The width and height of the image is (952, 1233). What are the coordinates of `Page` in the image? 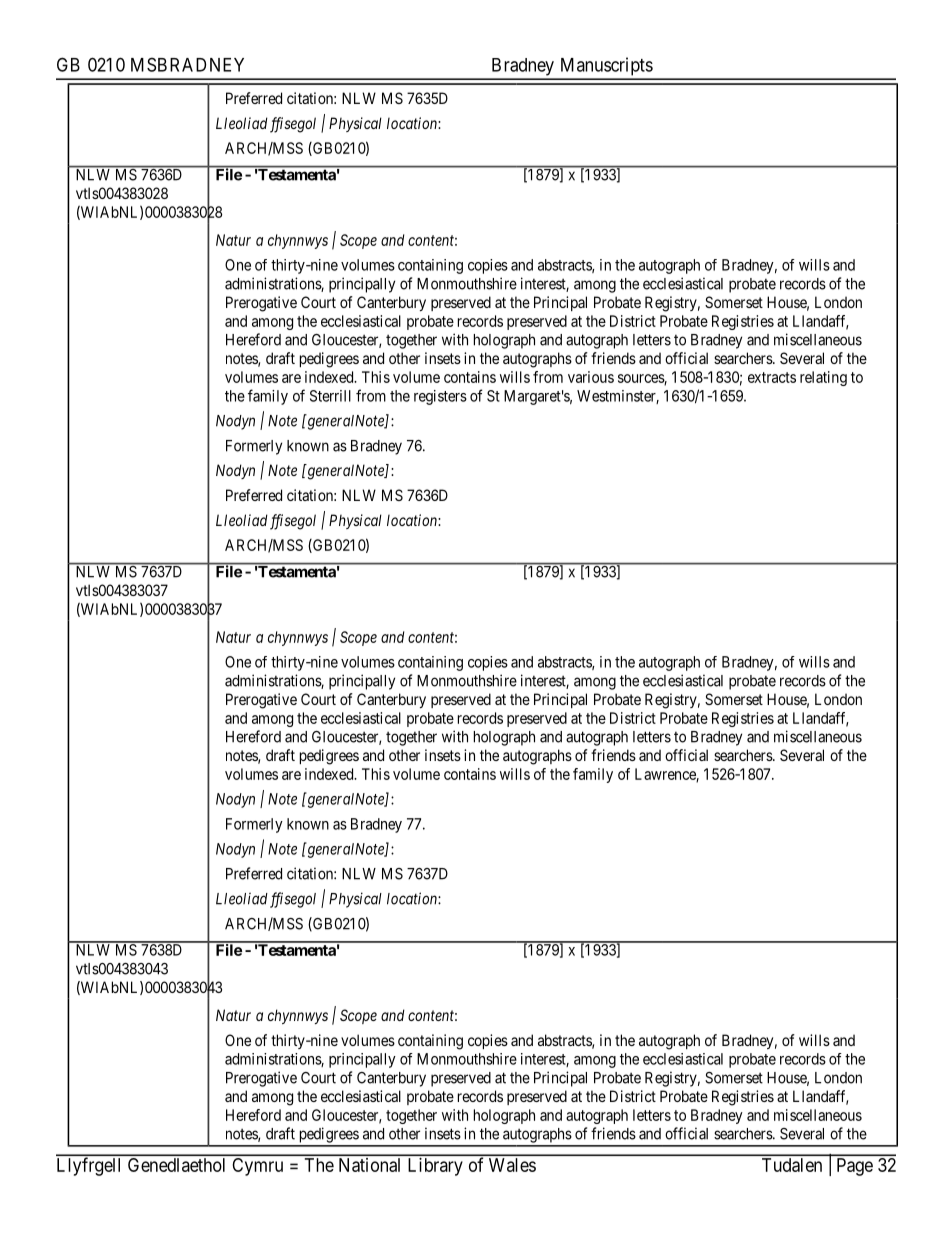 It's located at (855, 1167).
